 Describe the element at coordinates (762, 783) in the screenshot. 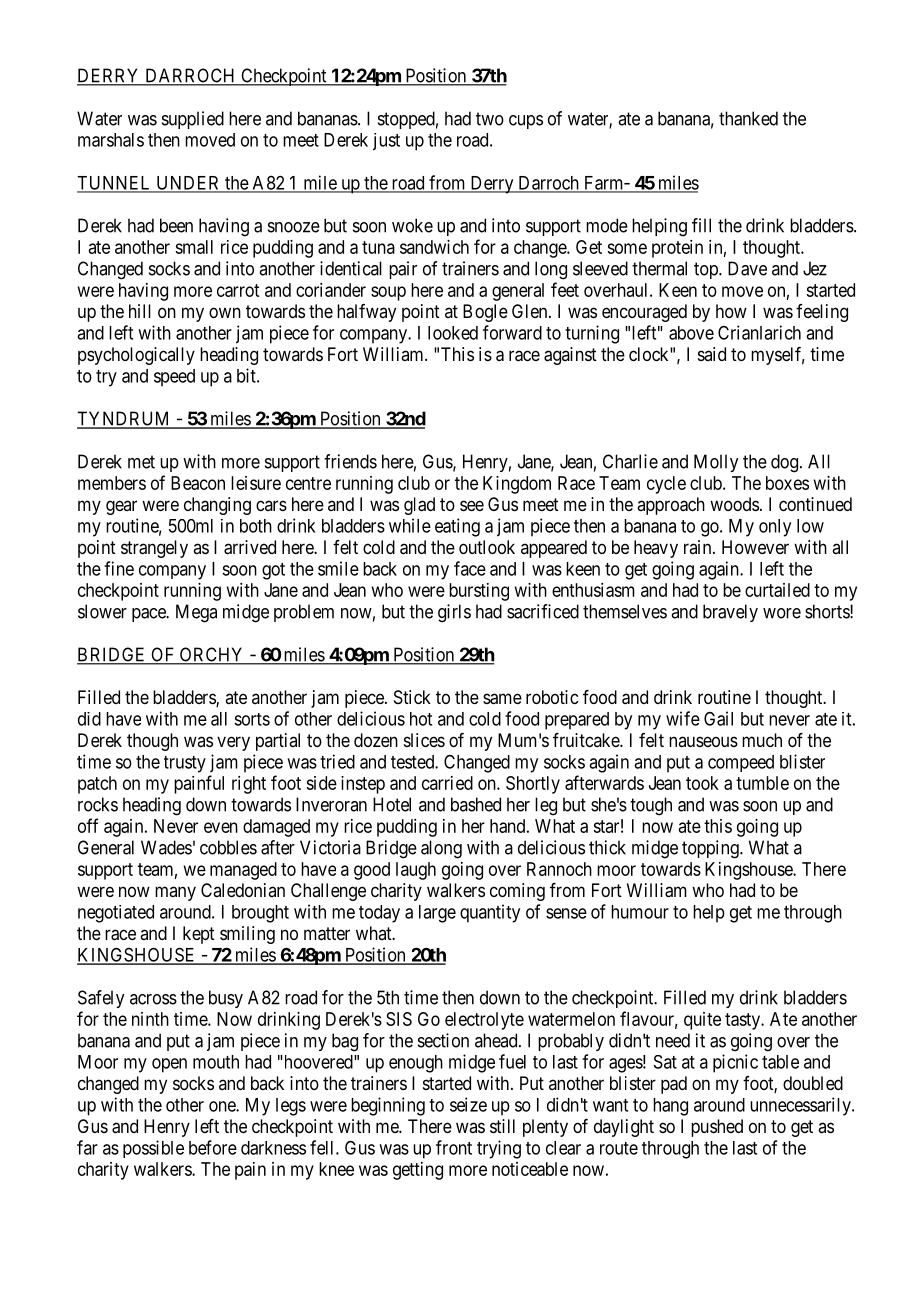

I see `tumble` at that location.
